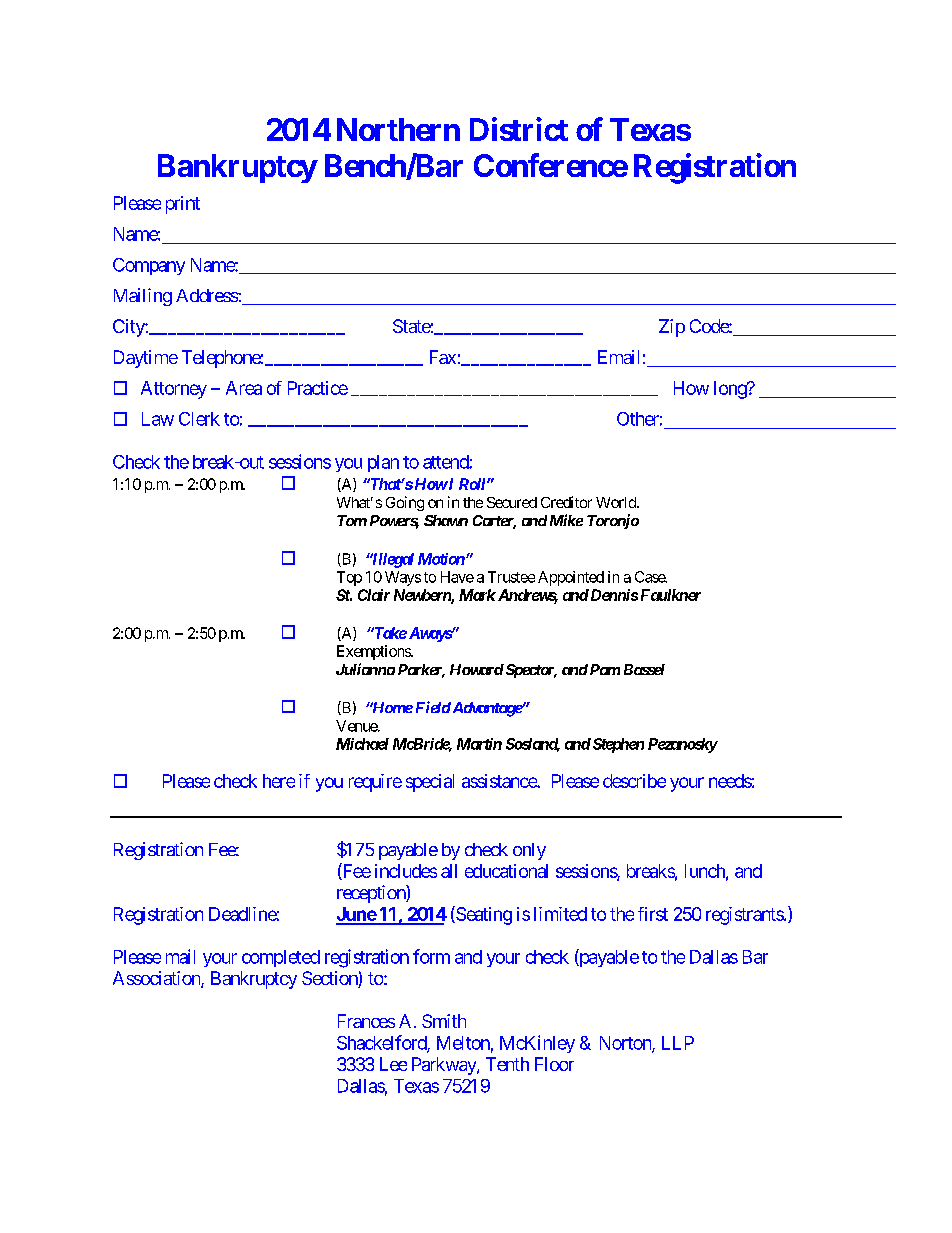  What do you see at coordinates (444, 1021) in the screenshot?
I see `Smith` at bounding box center [444, 1021].
